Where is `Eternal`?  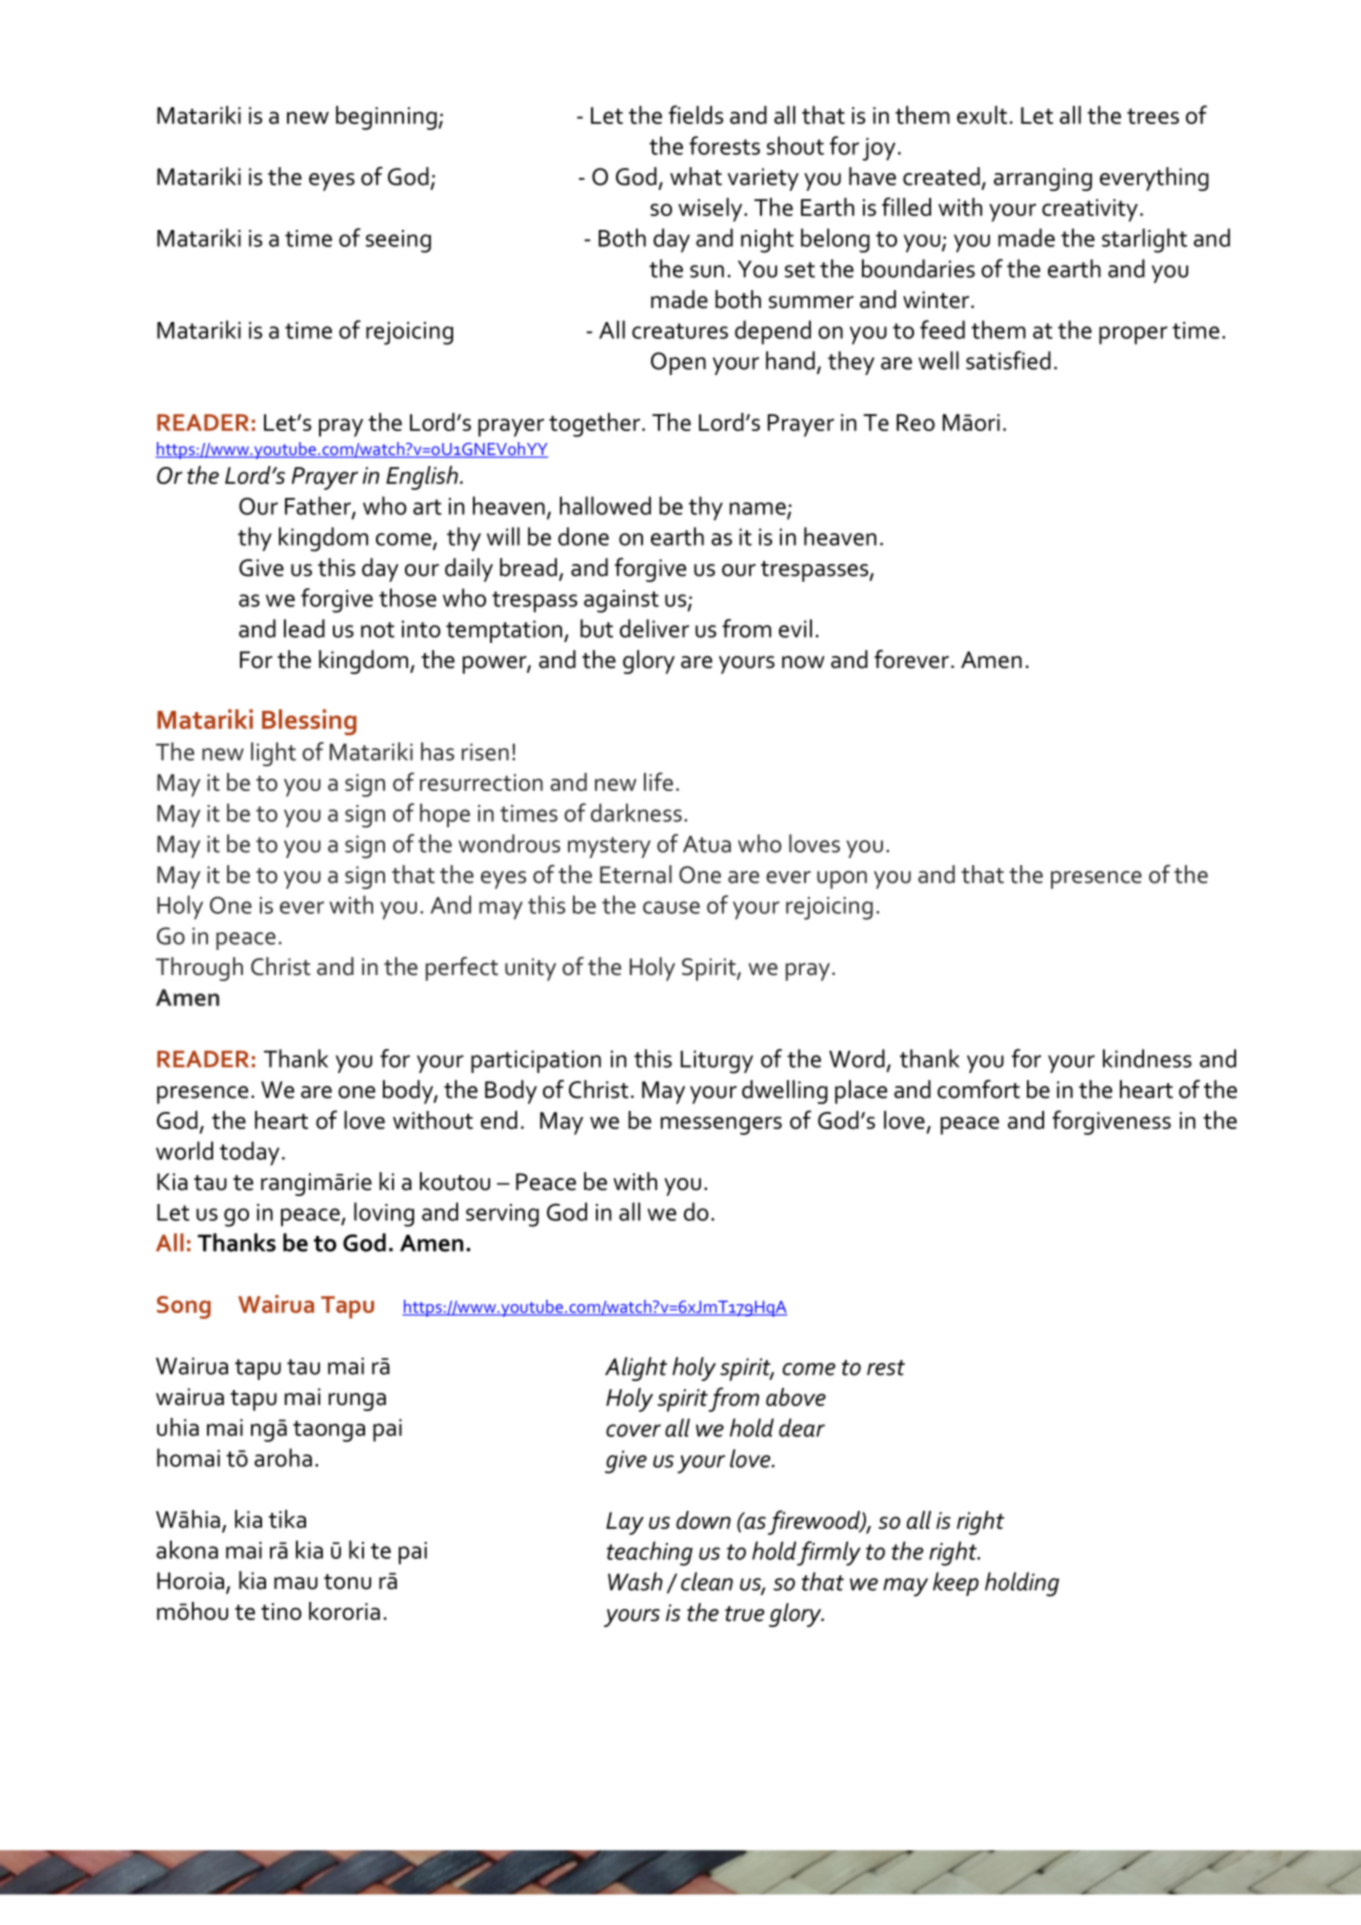
Eternal is located at coordinates (636, 874).
